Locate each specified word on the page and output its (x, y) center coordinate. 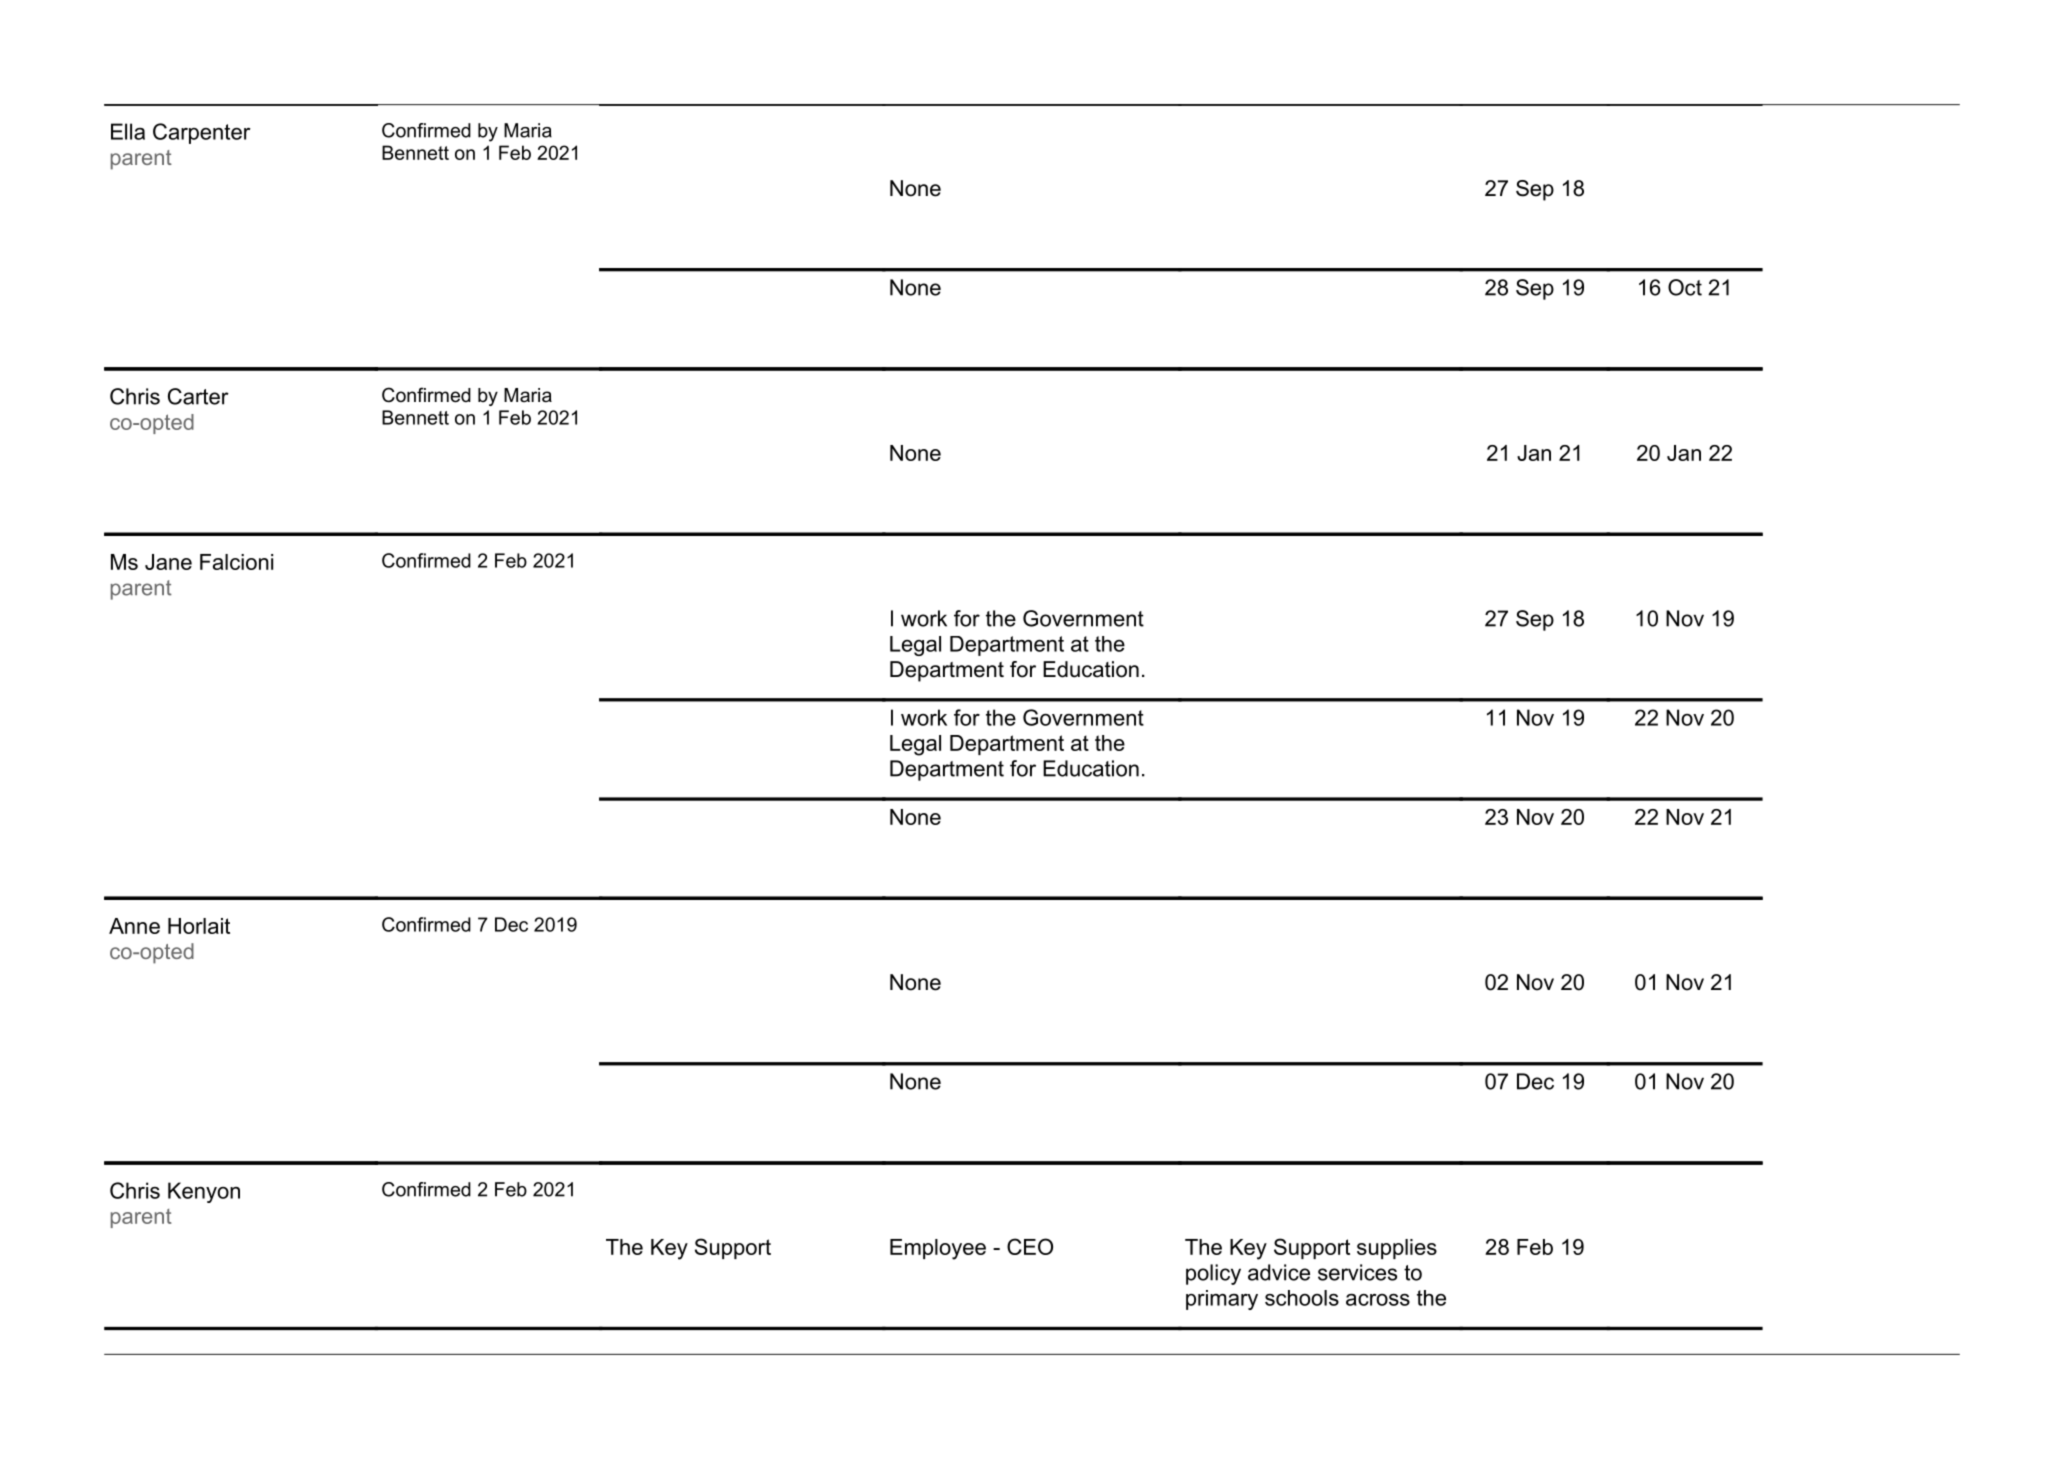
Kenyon (204, 1192)
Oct (1685, 287)
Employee (938, 1249)
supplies (1397, 1249)
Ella (128, 131)
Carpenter (202, 133)
